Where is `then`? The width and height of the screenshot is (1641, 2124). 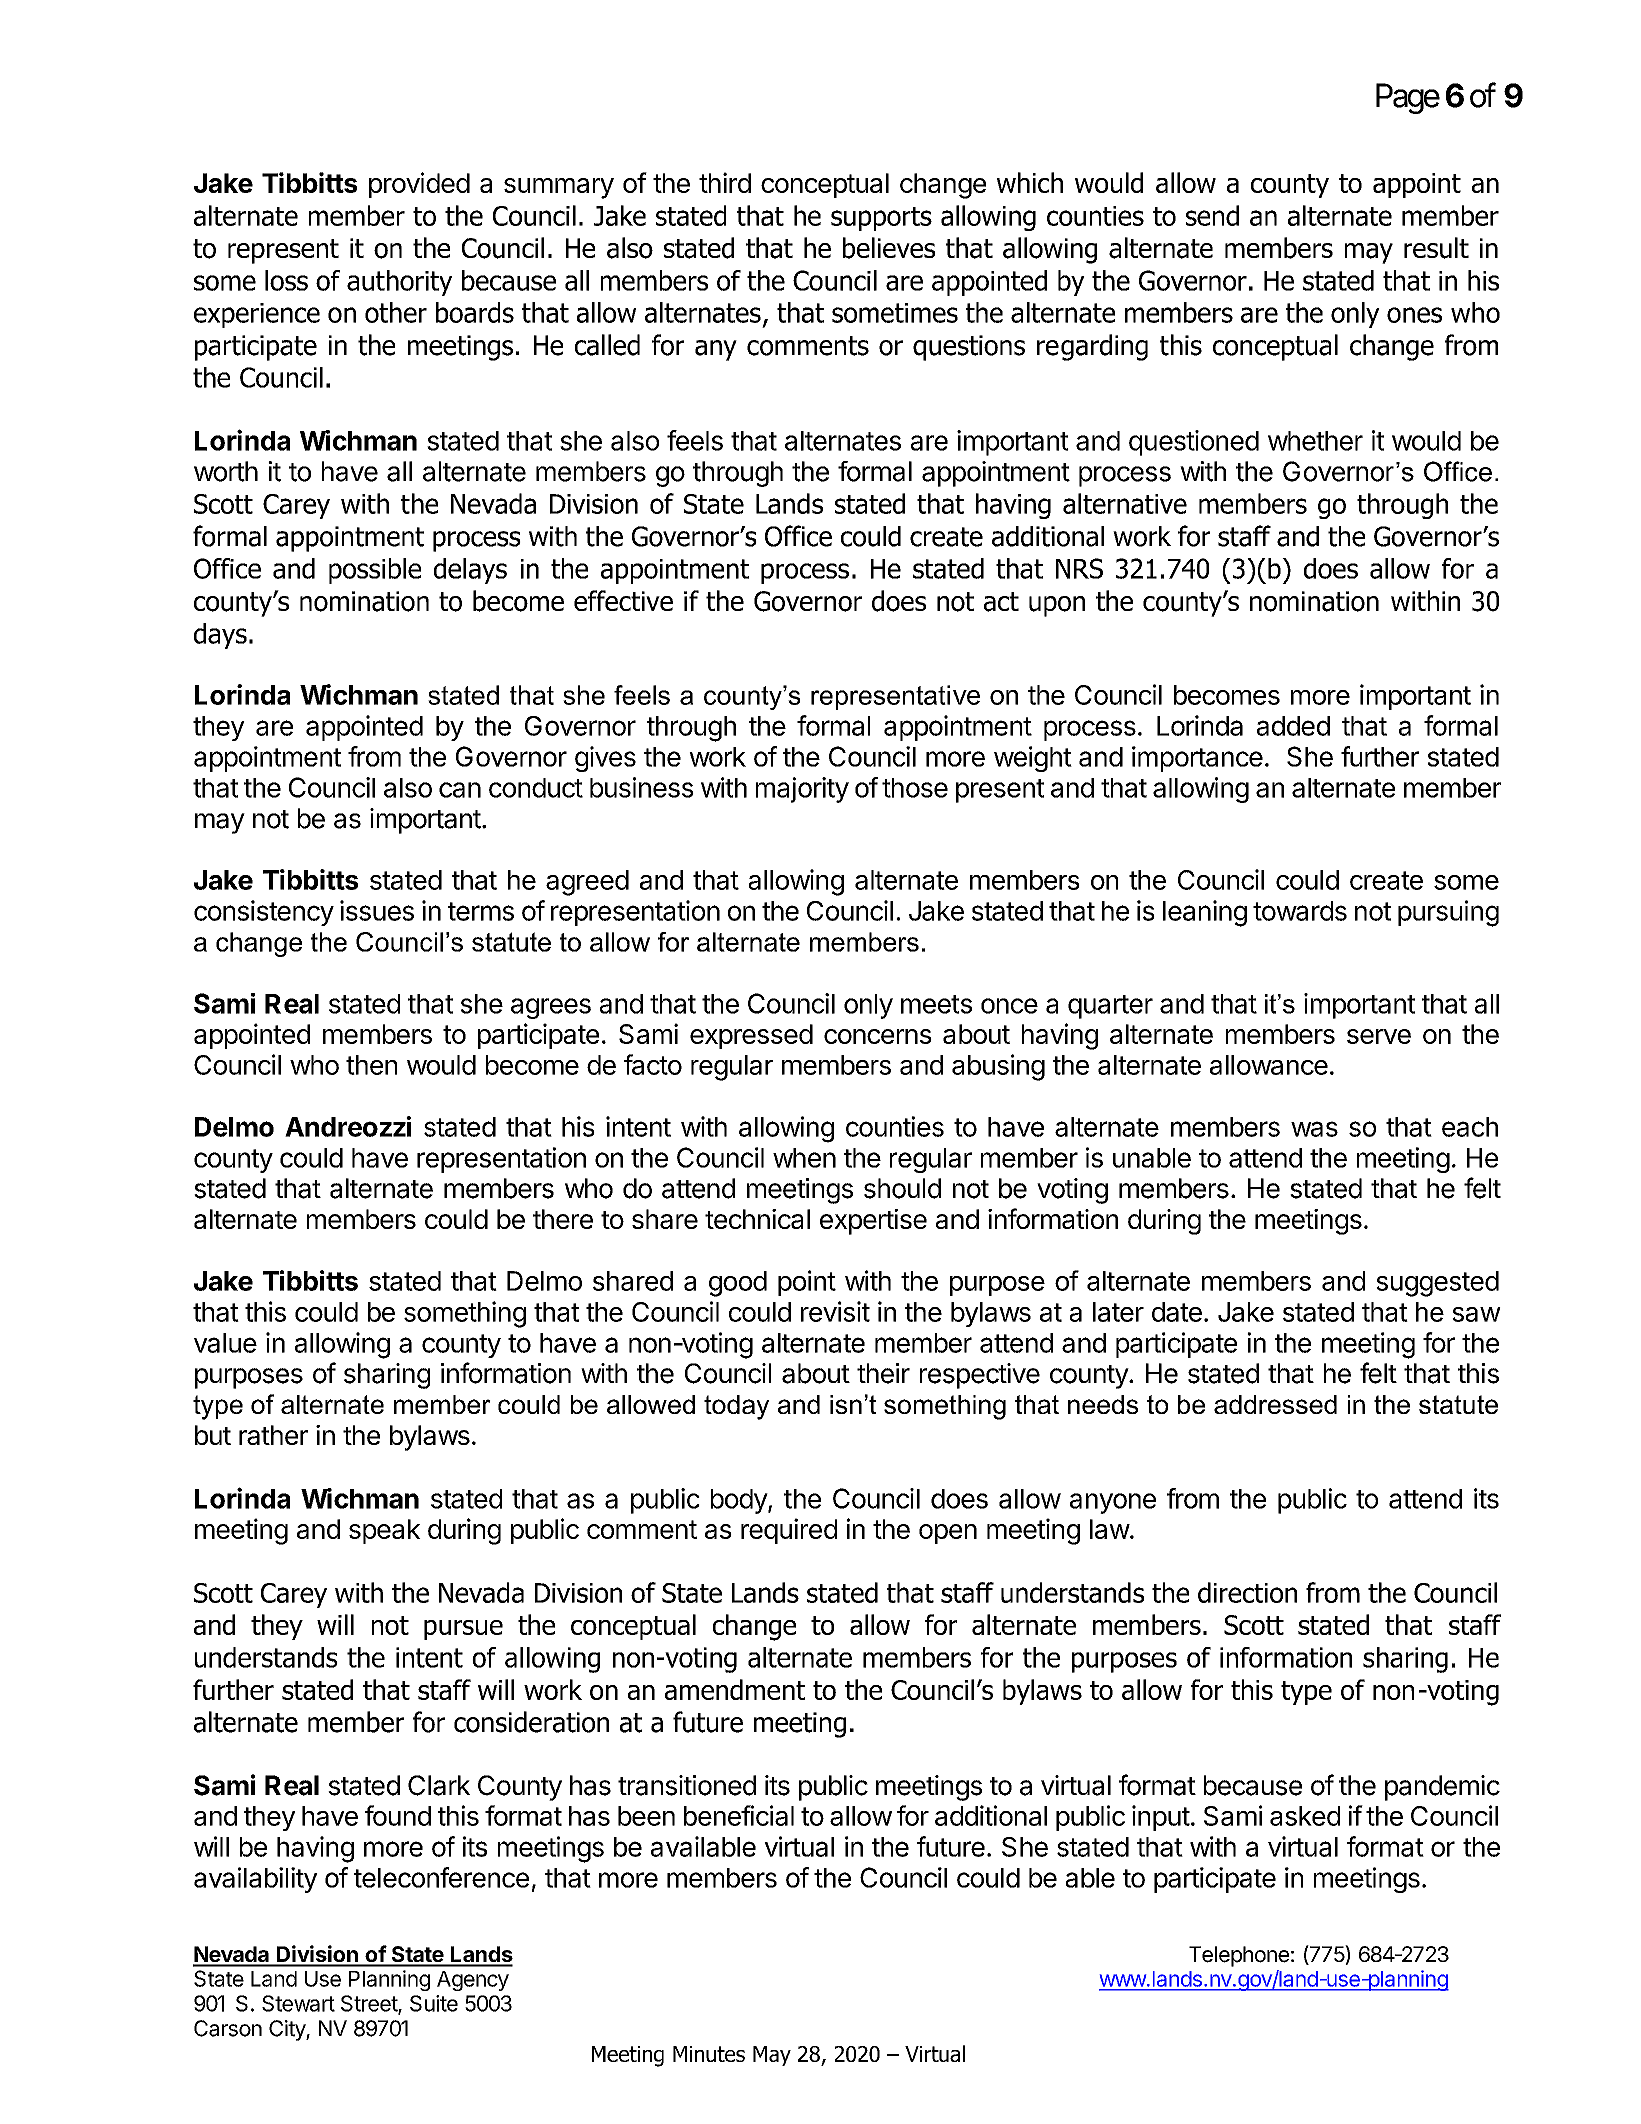 then is located at coordinates (371, 1065).
